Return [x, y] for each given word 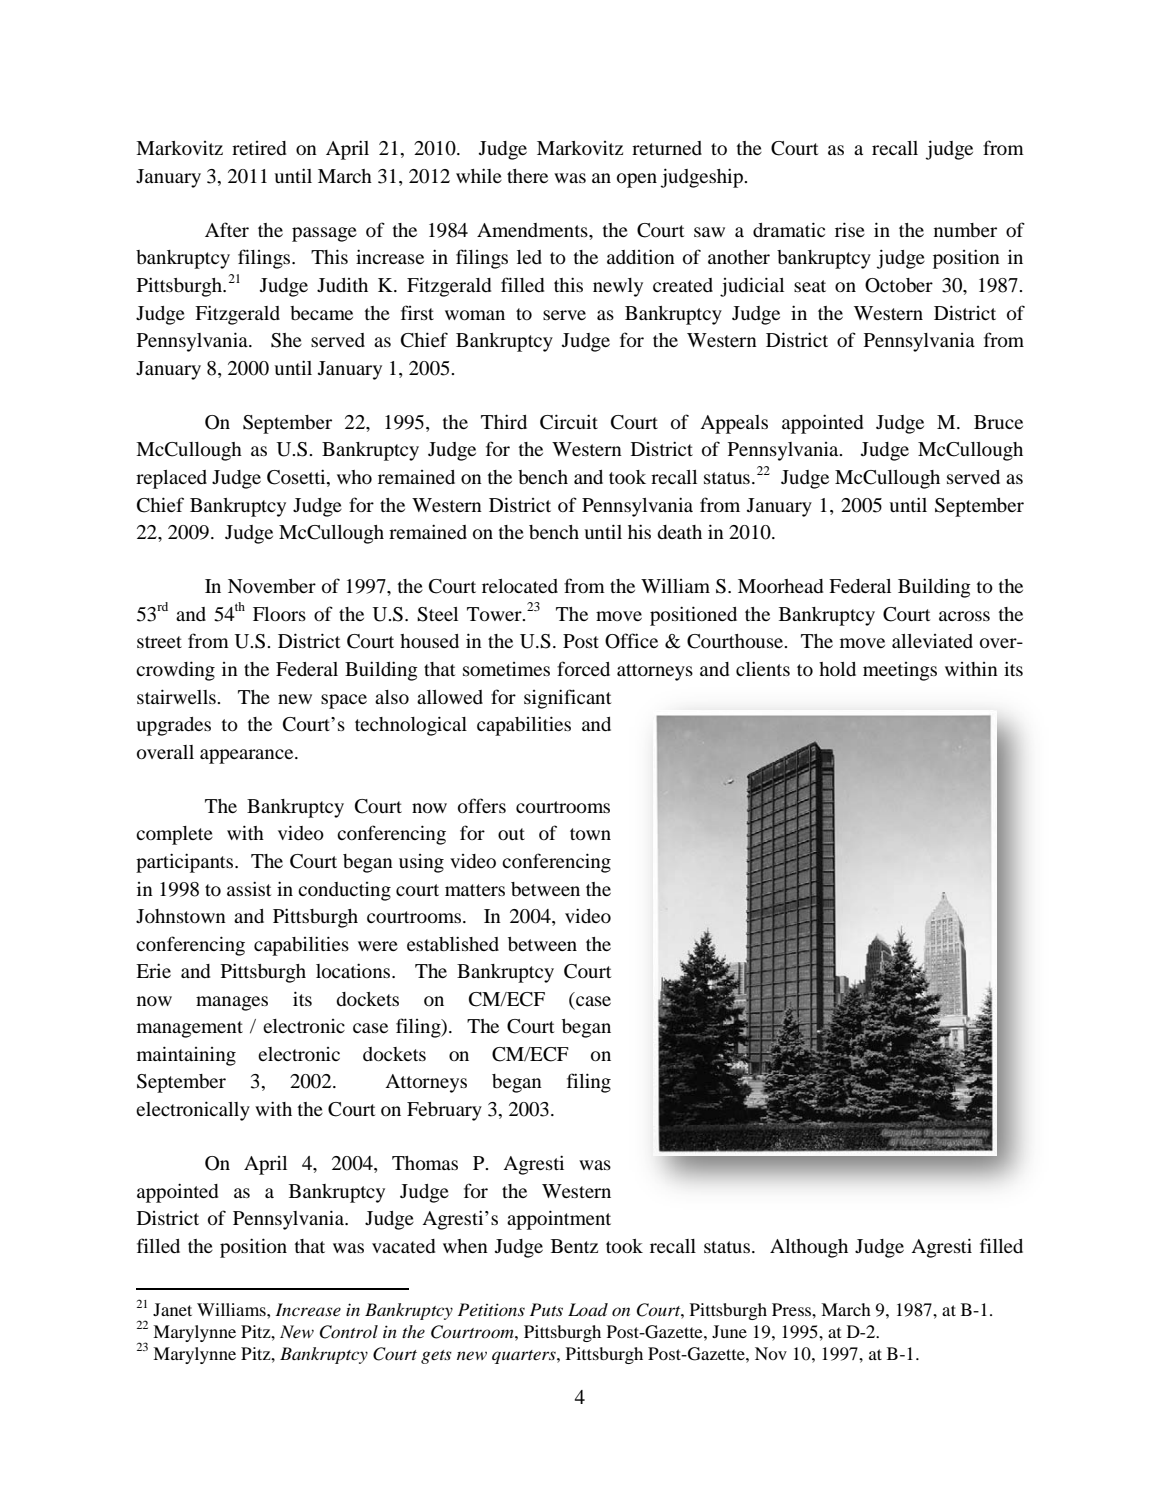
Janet [172, 1309]
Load [588, 1309]
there [527, 176]
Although [809, 1248]
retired [259, 148]
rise [850, 229]
